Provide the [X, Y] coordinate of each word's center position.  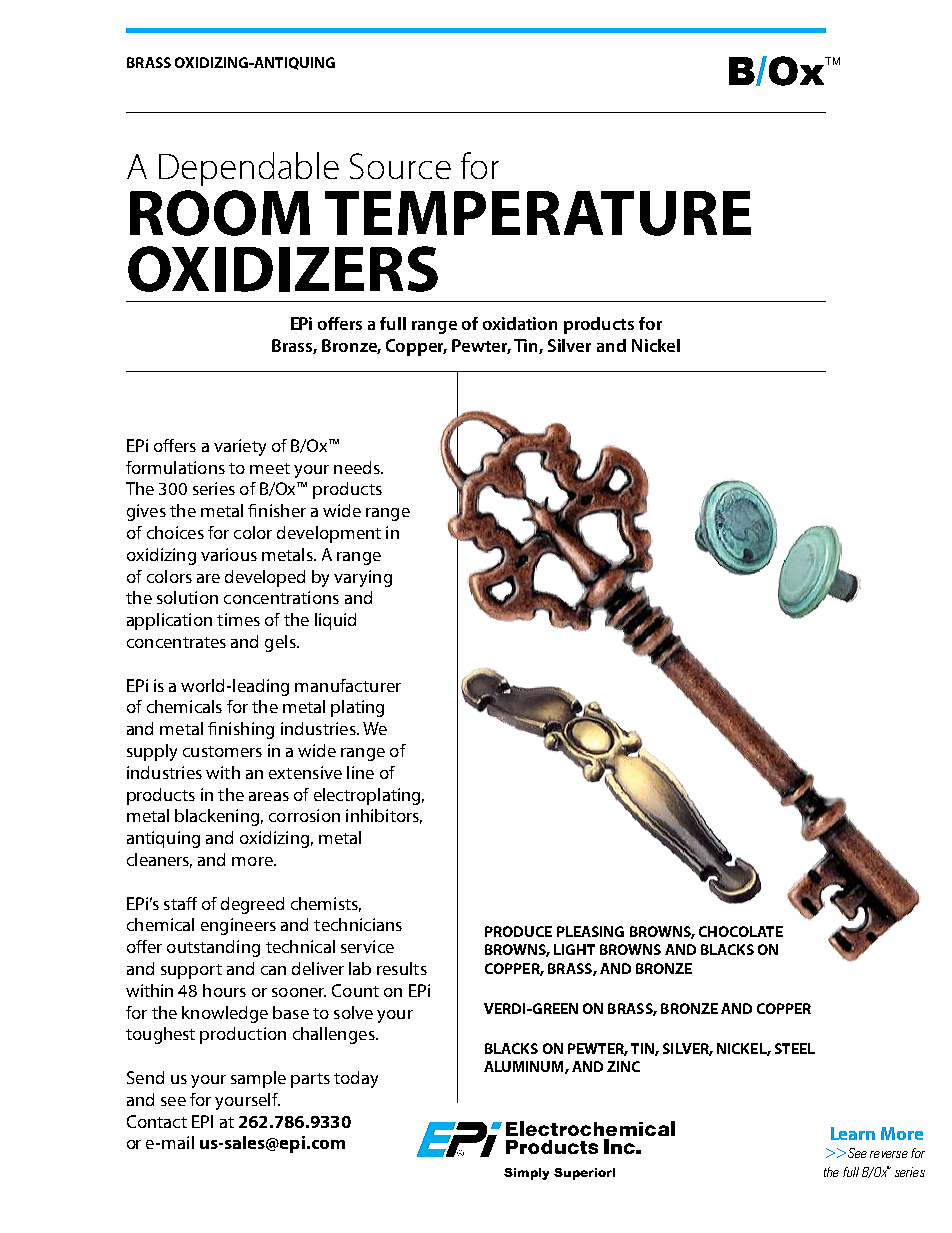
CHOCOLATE [741, 931]
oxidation [520, 323]
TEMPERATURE [538, 213]
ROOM [220, 213]
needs [358, 467]
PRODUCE [518, 931]
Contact [157, 1121]
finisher [277, 510]
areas [269, 796]
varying [363, 578]
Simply [526, 1174]
